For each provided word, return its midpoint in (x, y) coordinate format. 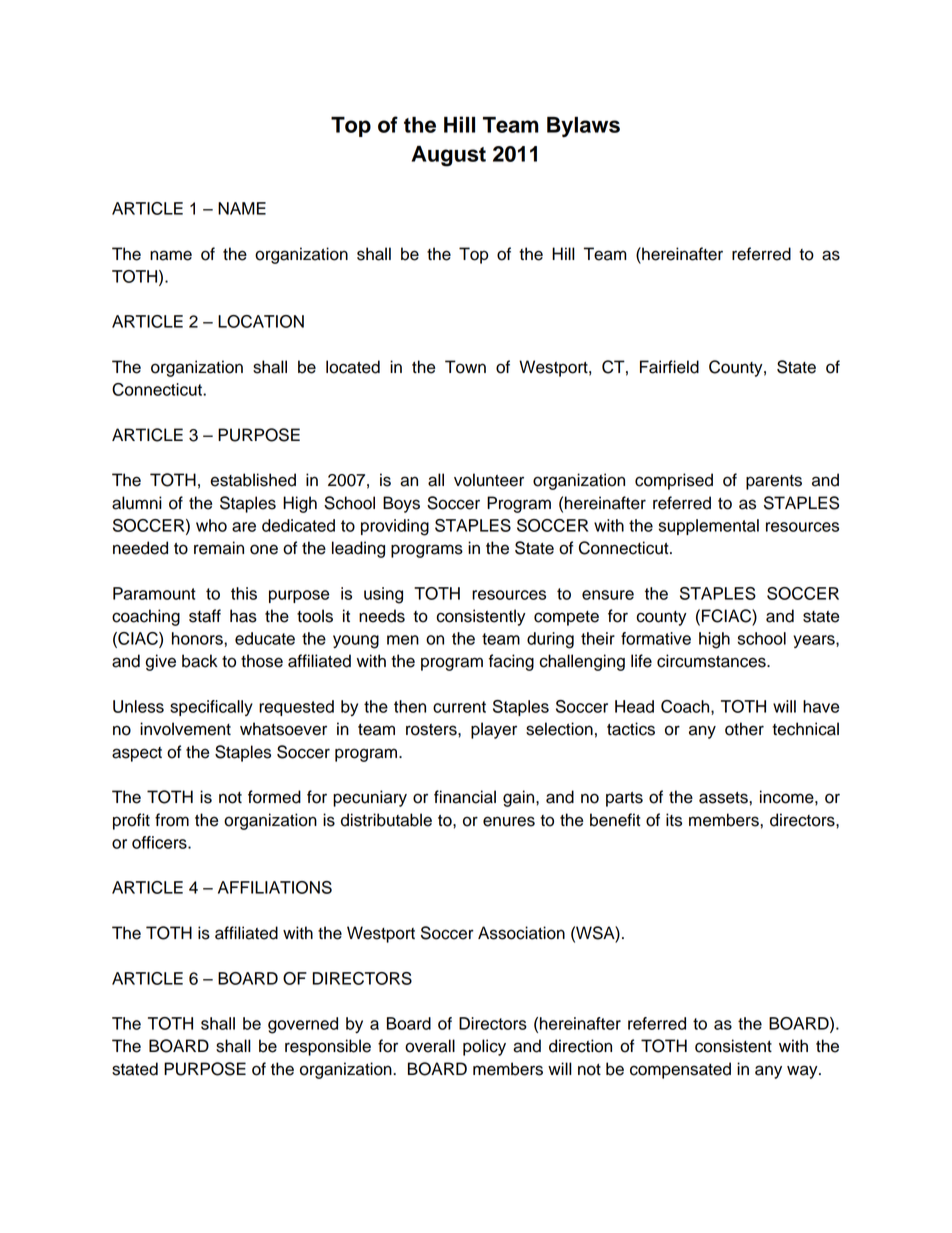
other (744, 729)
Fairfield (669, 367)
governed (303, 1025)
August (449, 156)
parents (774, 482)
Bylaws (583, 127)
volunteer (489, 480)
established (253, 480)
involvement (185, 729)
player (494, 730)
